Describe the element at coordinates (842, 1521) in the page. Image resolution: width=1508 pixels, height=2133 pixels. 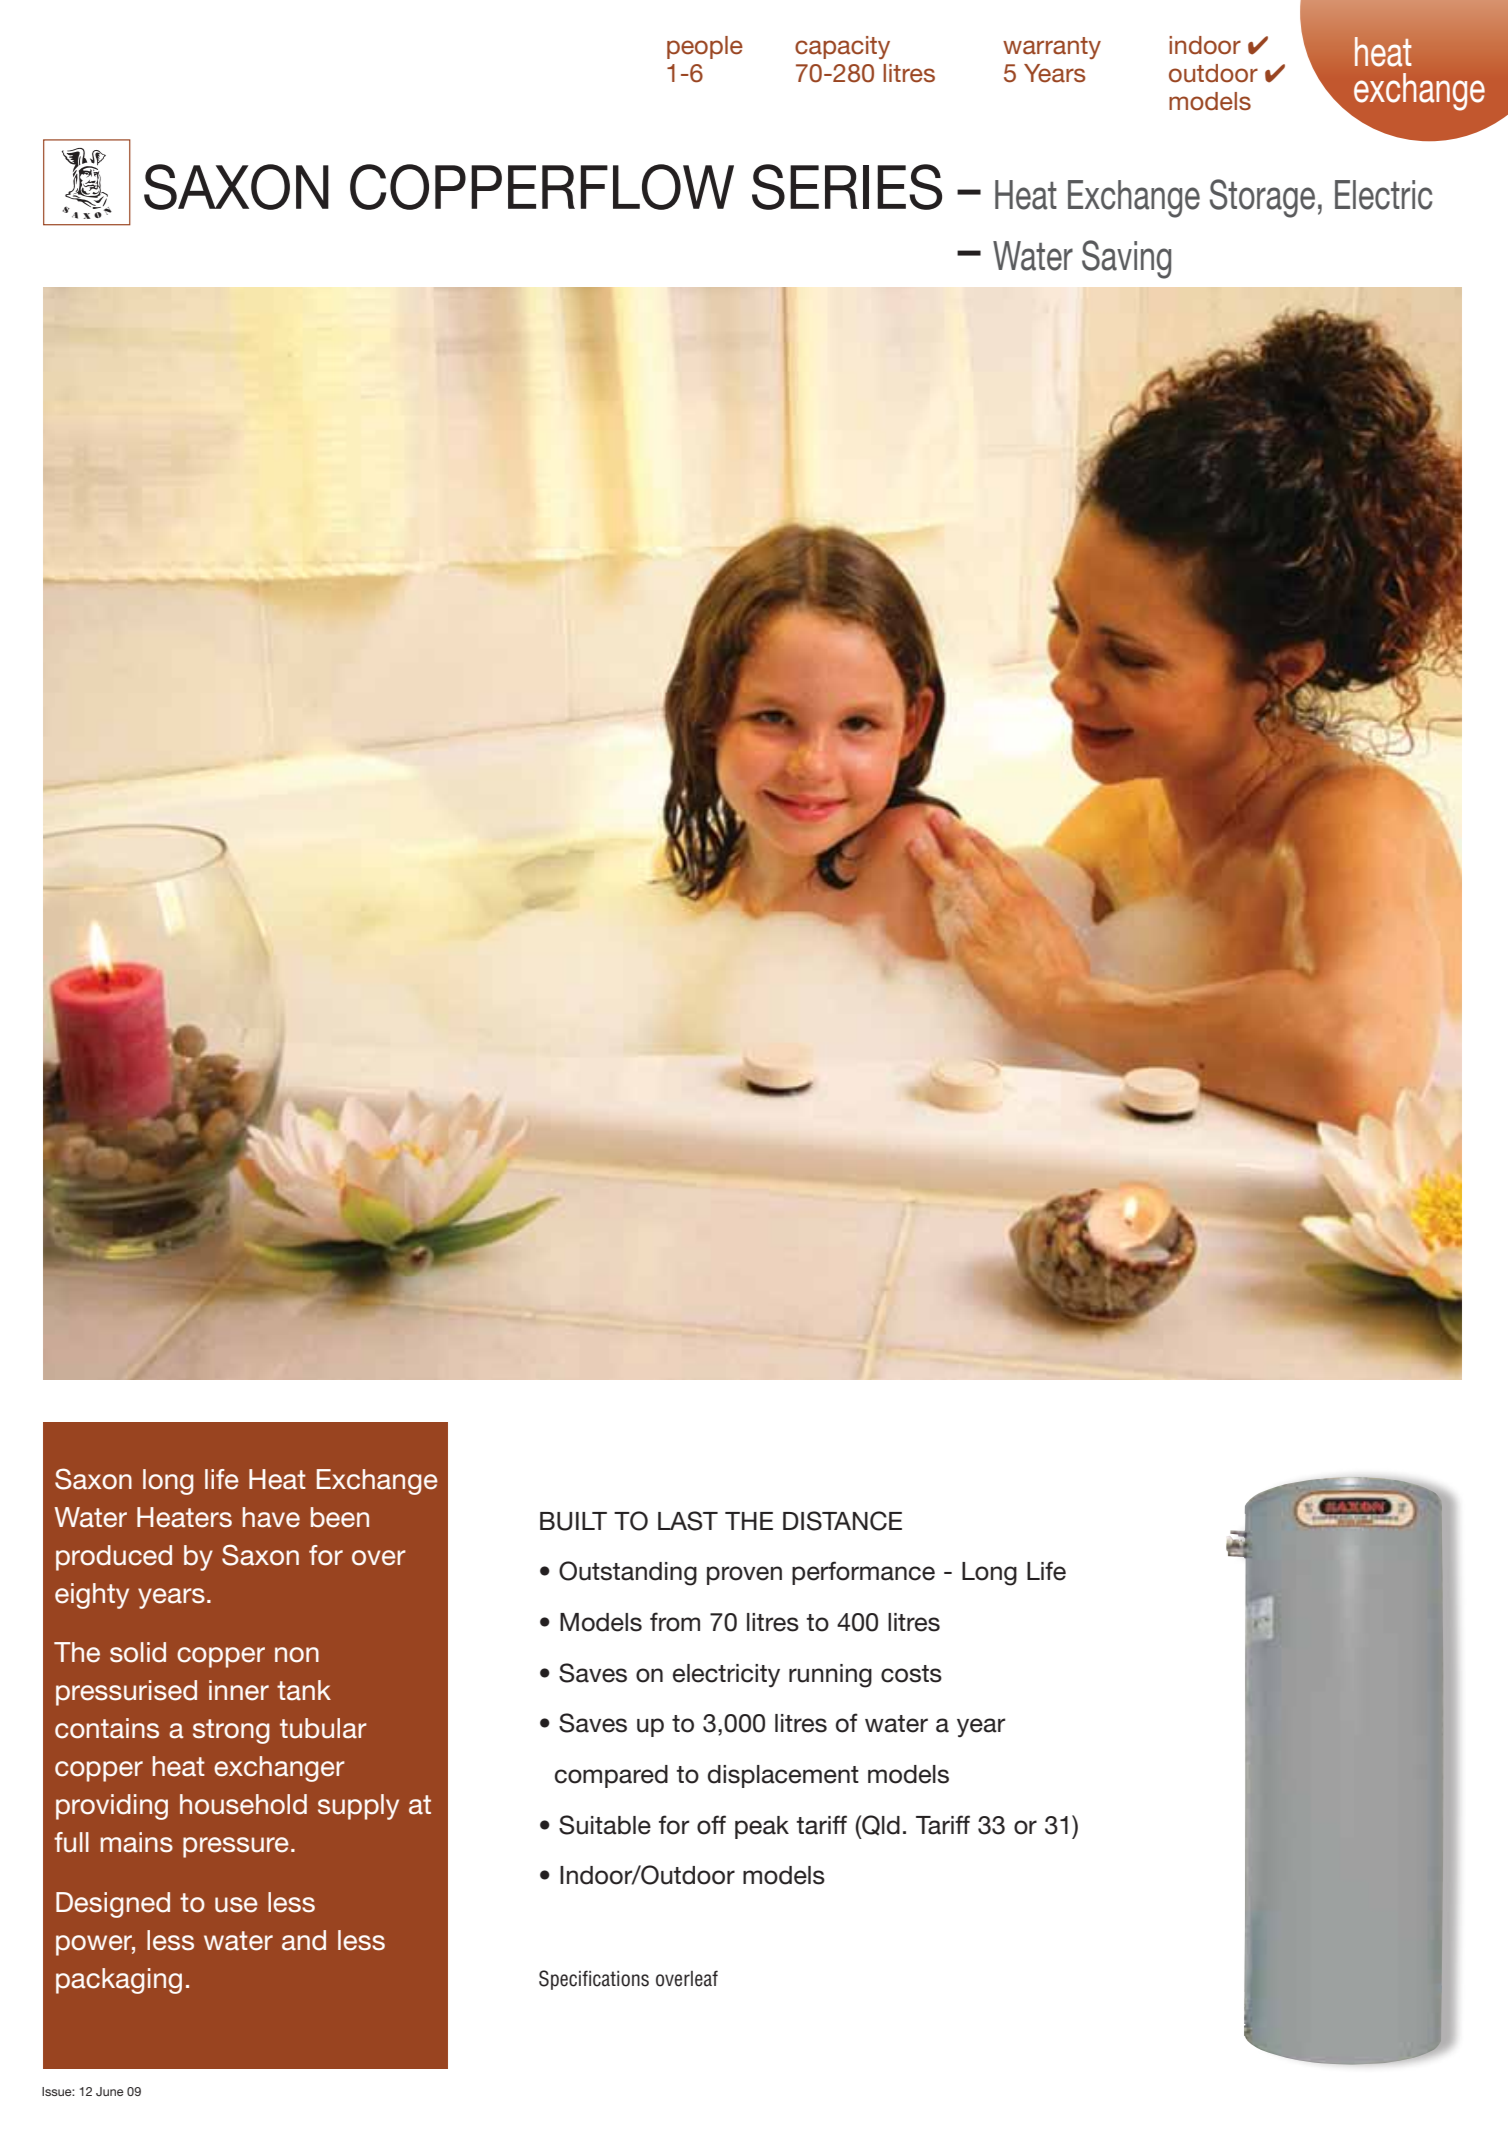
I see `DISTANCE` at that location.
